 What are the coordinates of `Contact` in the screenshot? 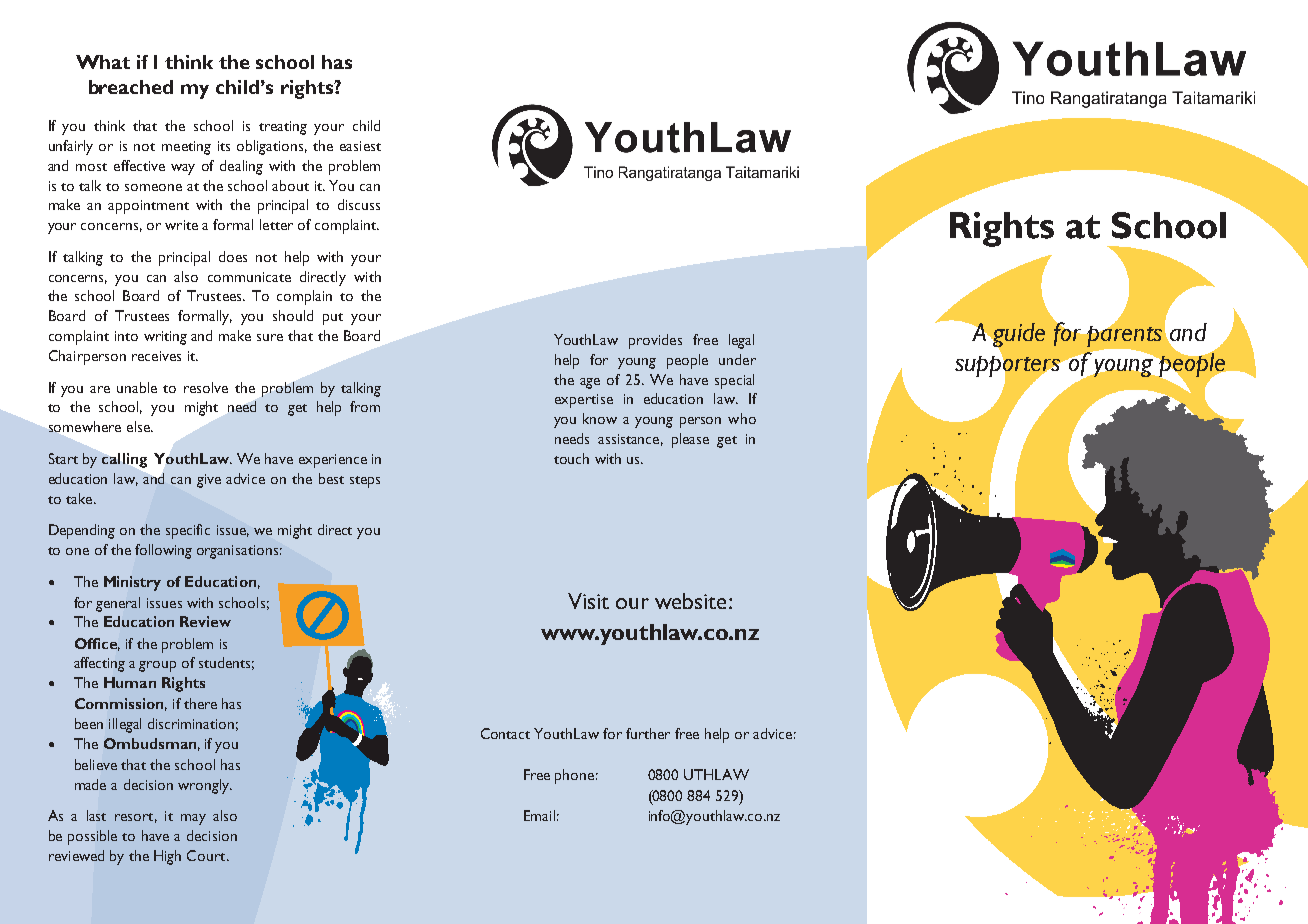 It's located at (505, 733).
